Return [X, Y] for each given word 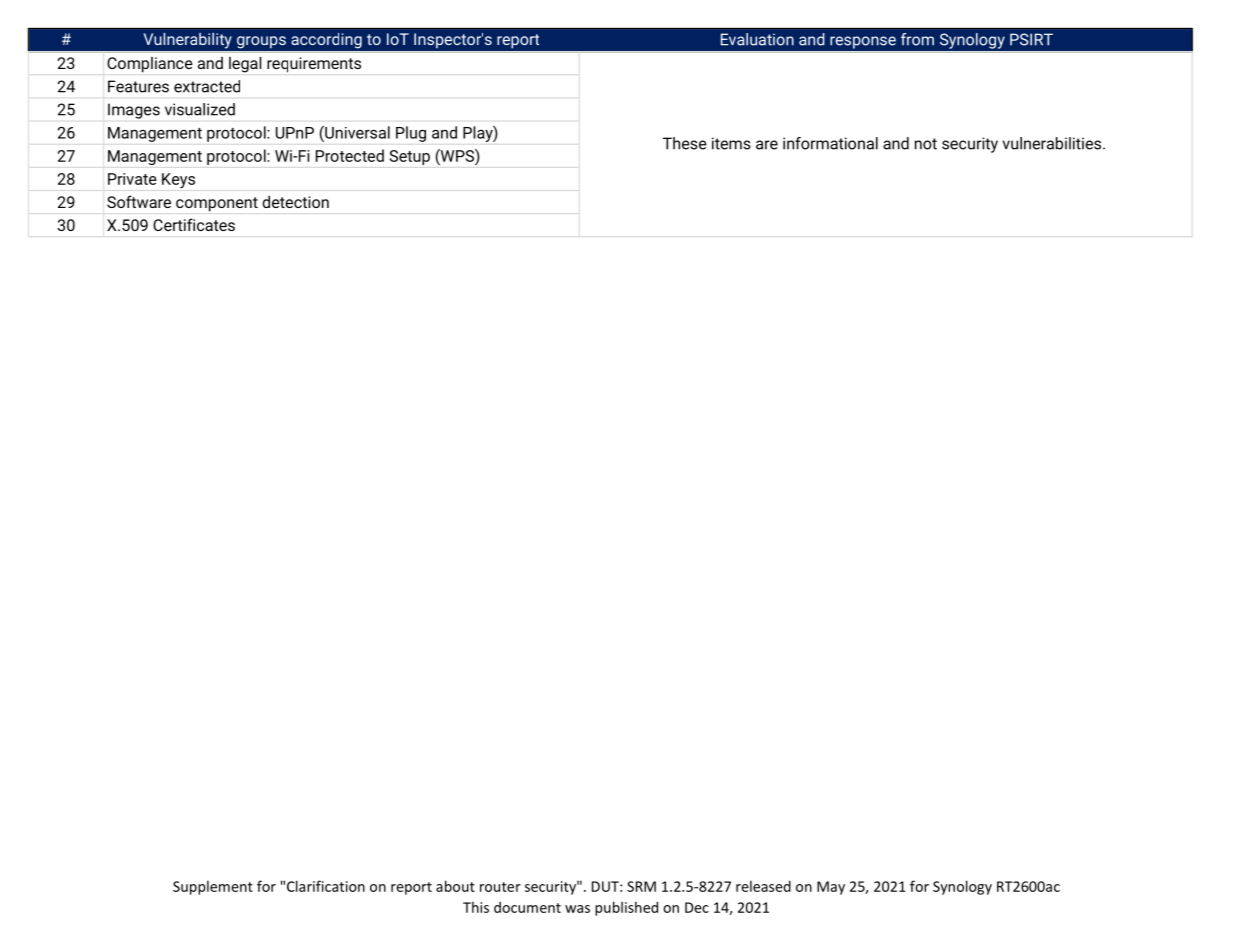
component [217, 204]
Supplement [213, 887]
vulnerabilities [1053, 143]
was [577, 909]
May [831, 888]
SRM [641, 886]
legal [245, 65]
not [926, 144]
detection [295, 202]
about [455, 886]
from [917, 39]
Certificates [194, 224]
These [685, 143]
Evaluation [757, 39]
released [763, 886]
